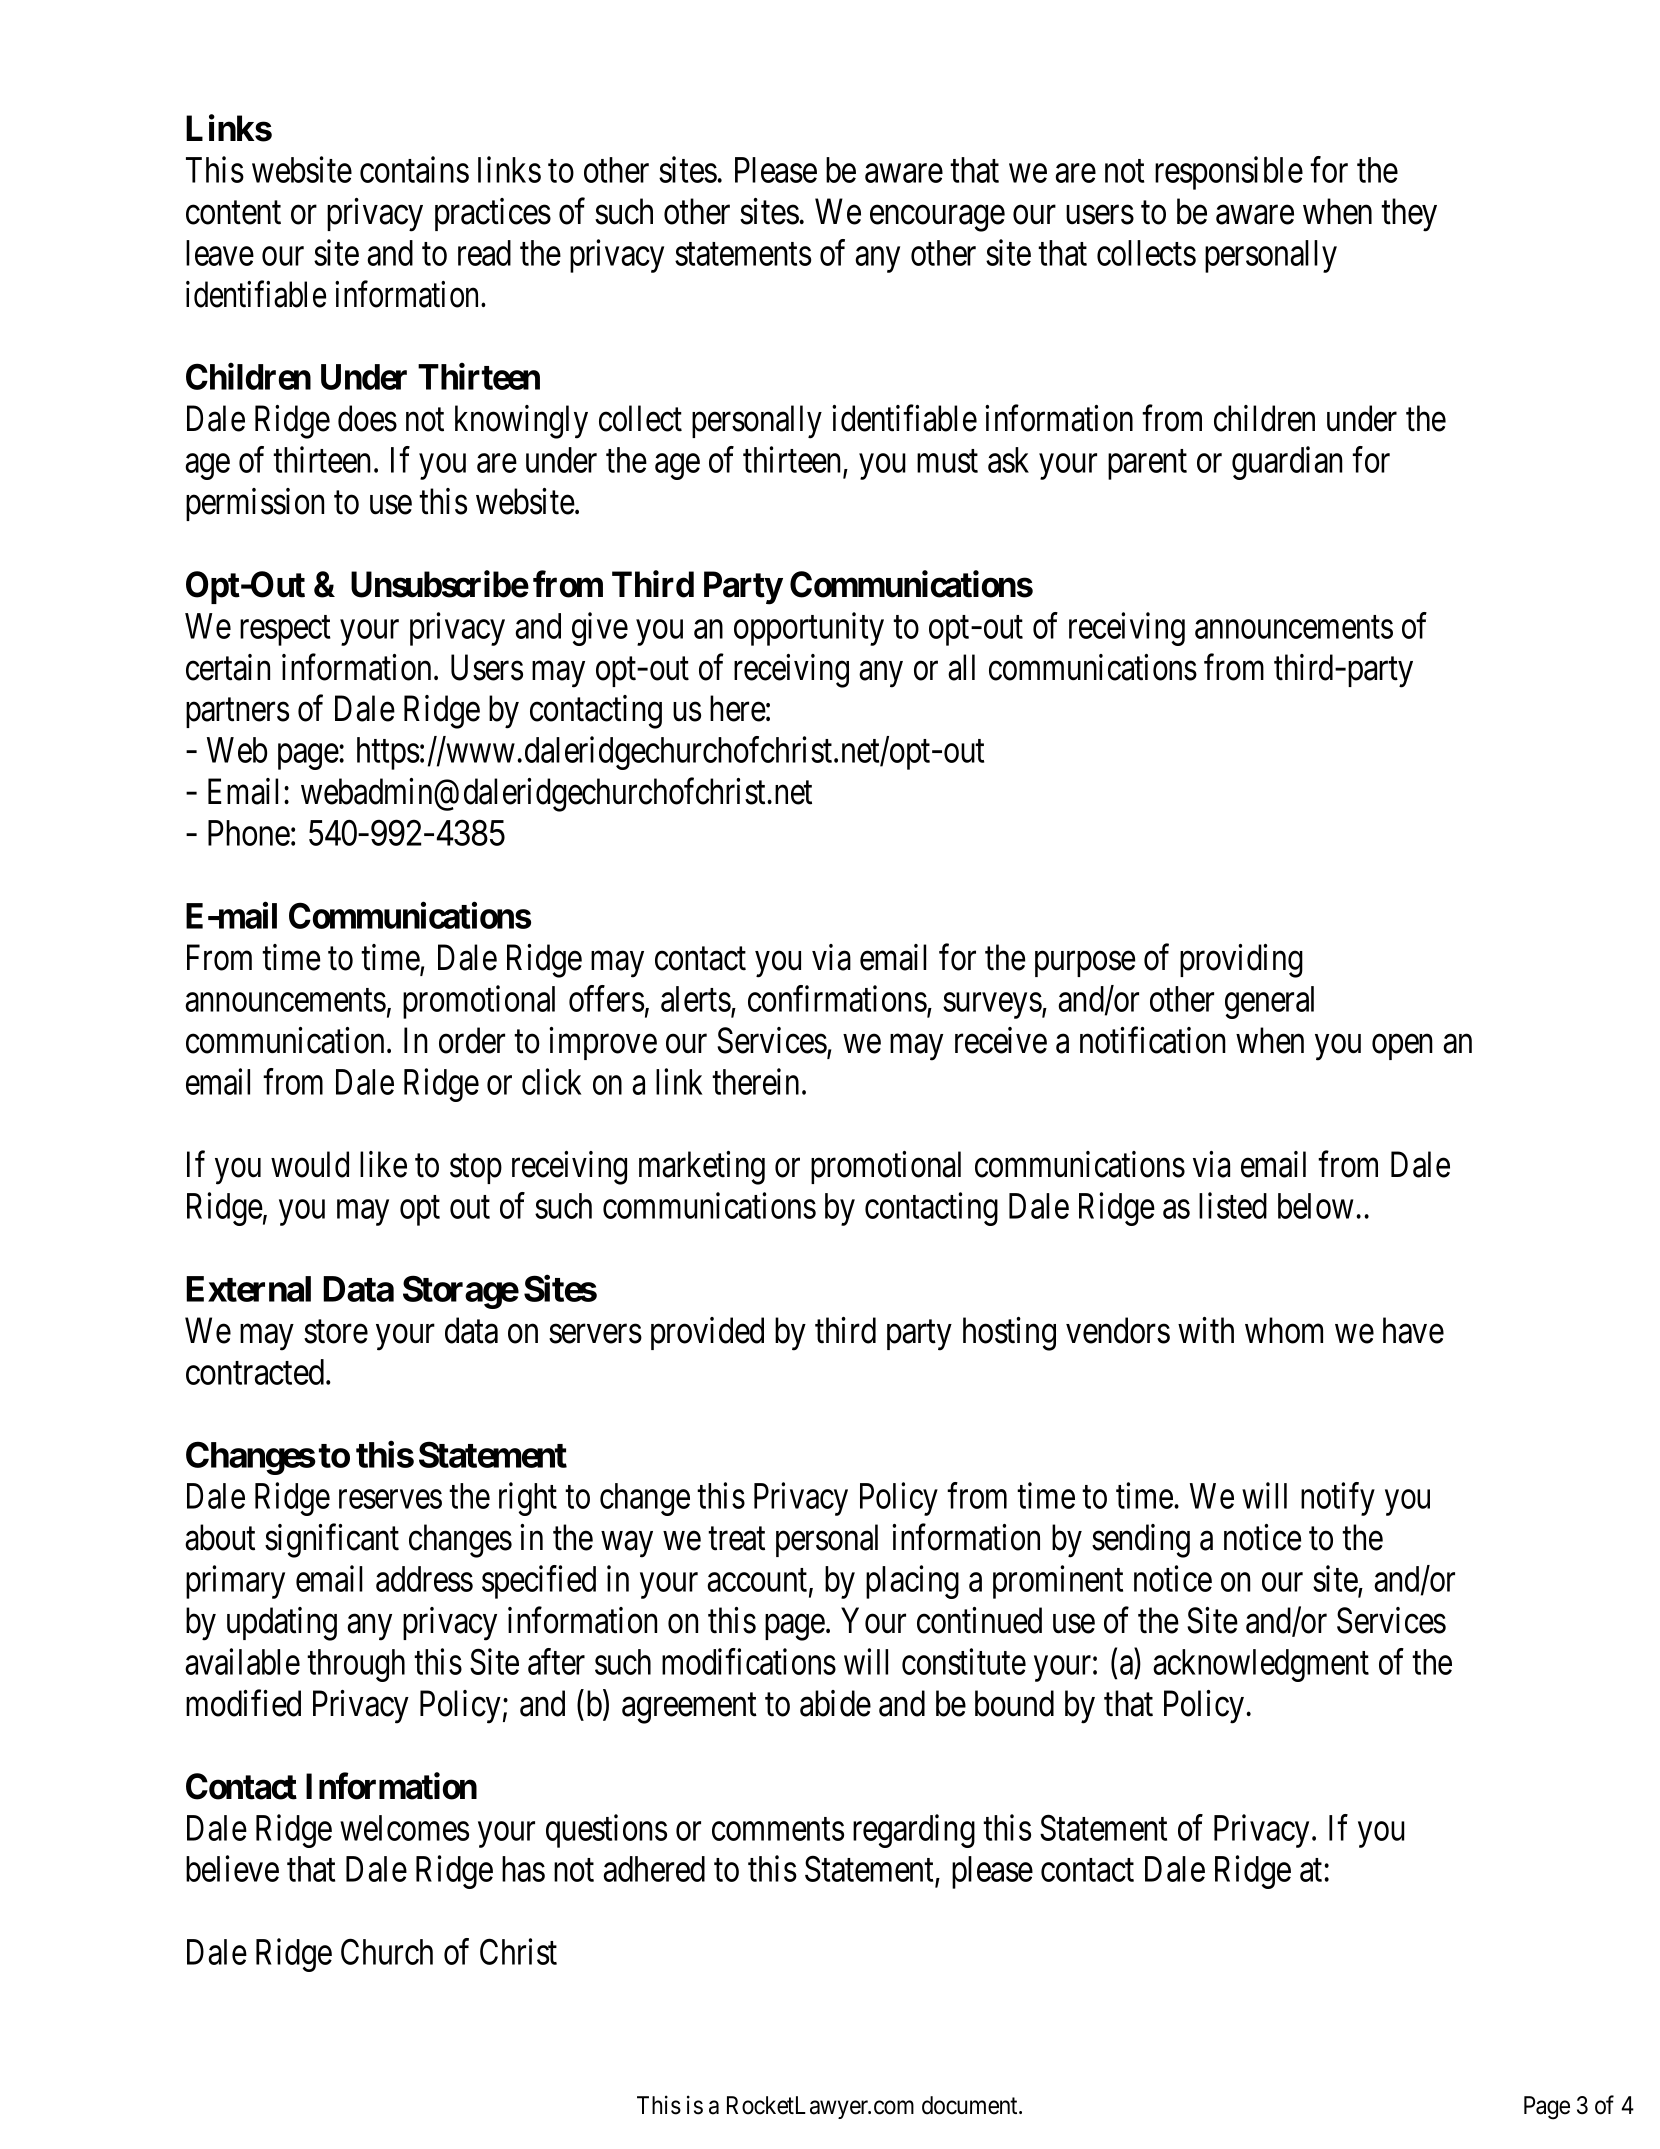  I want to click on regarding, so click(914, 1831).
